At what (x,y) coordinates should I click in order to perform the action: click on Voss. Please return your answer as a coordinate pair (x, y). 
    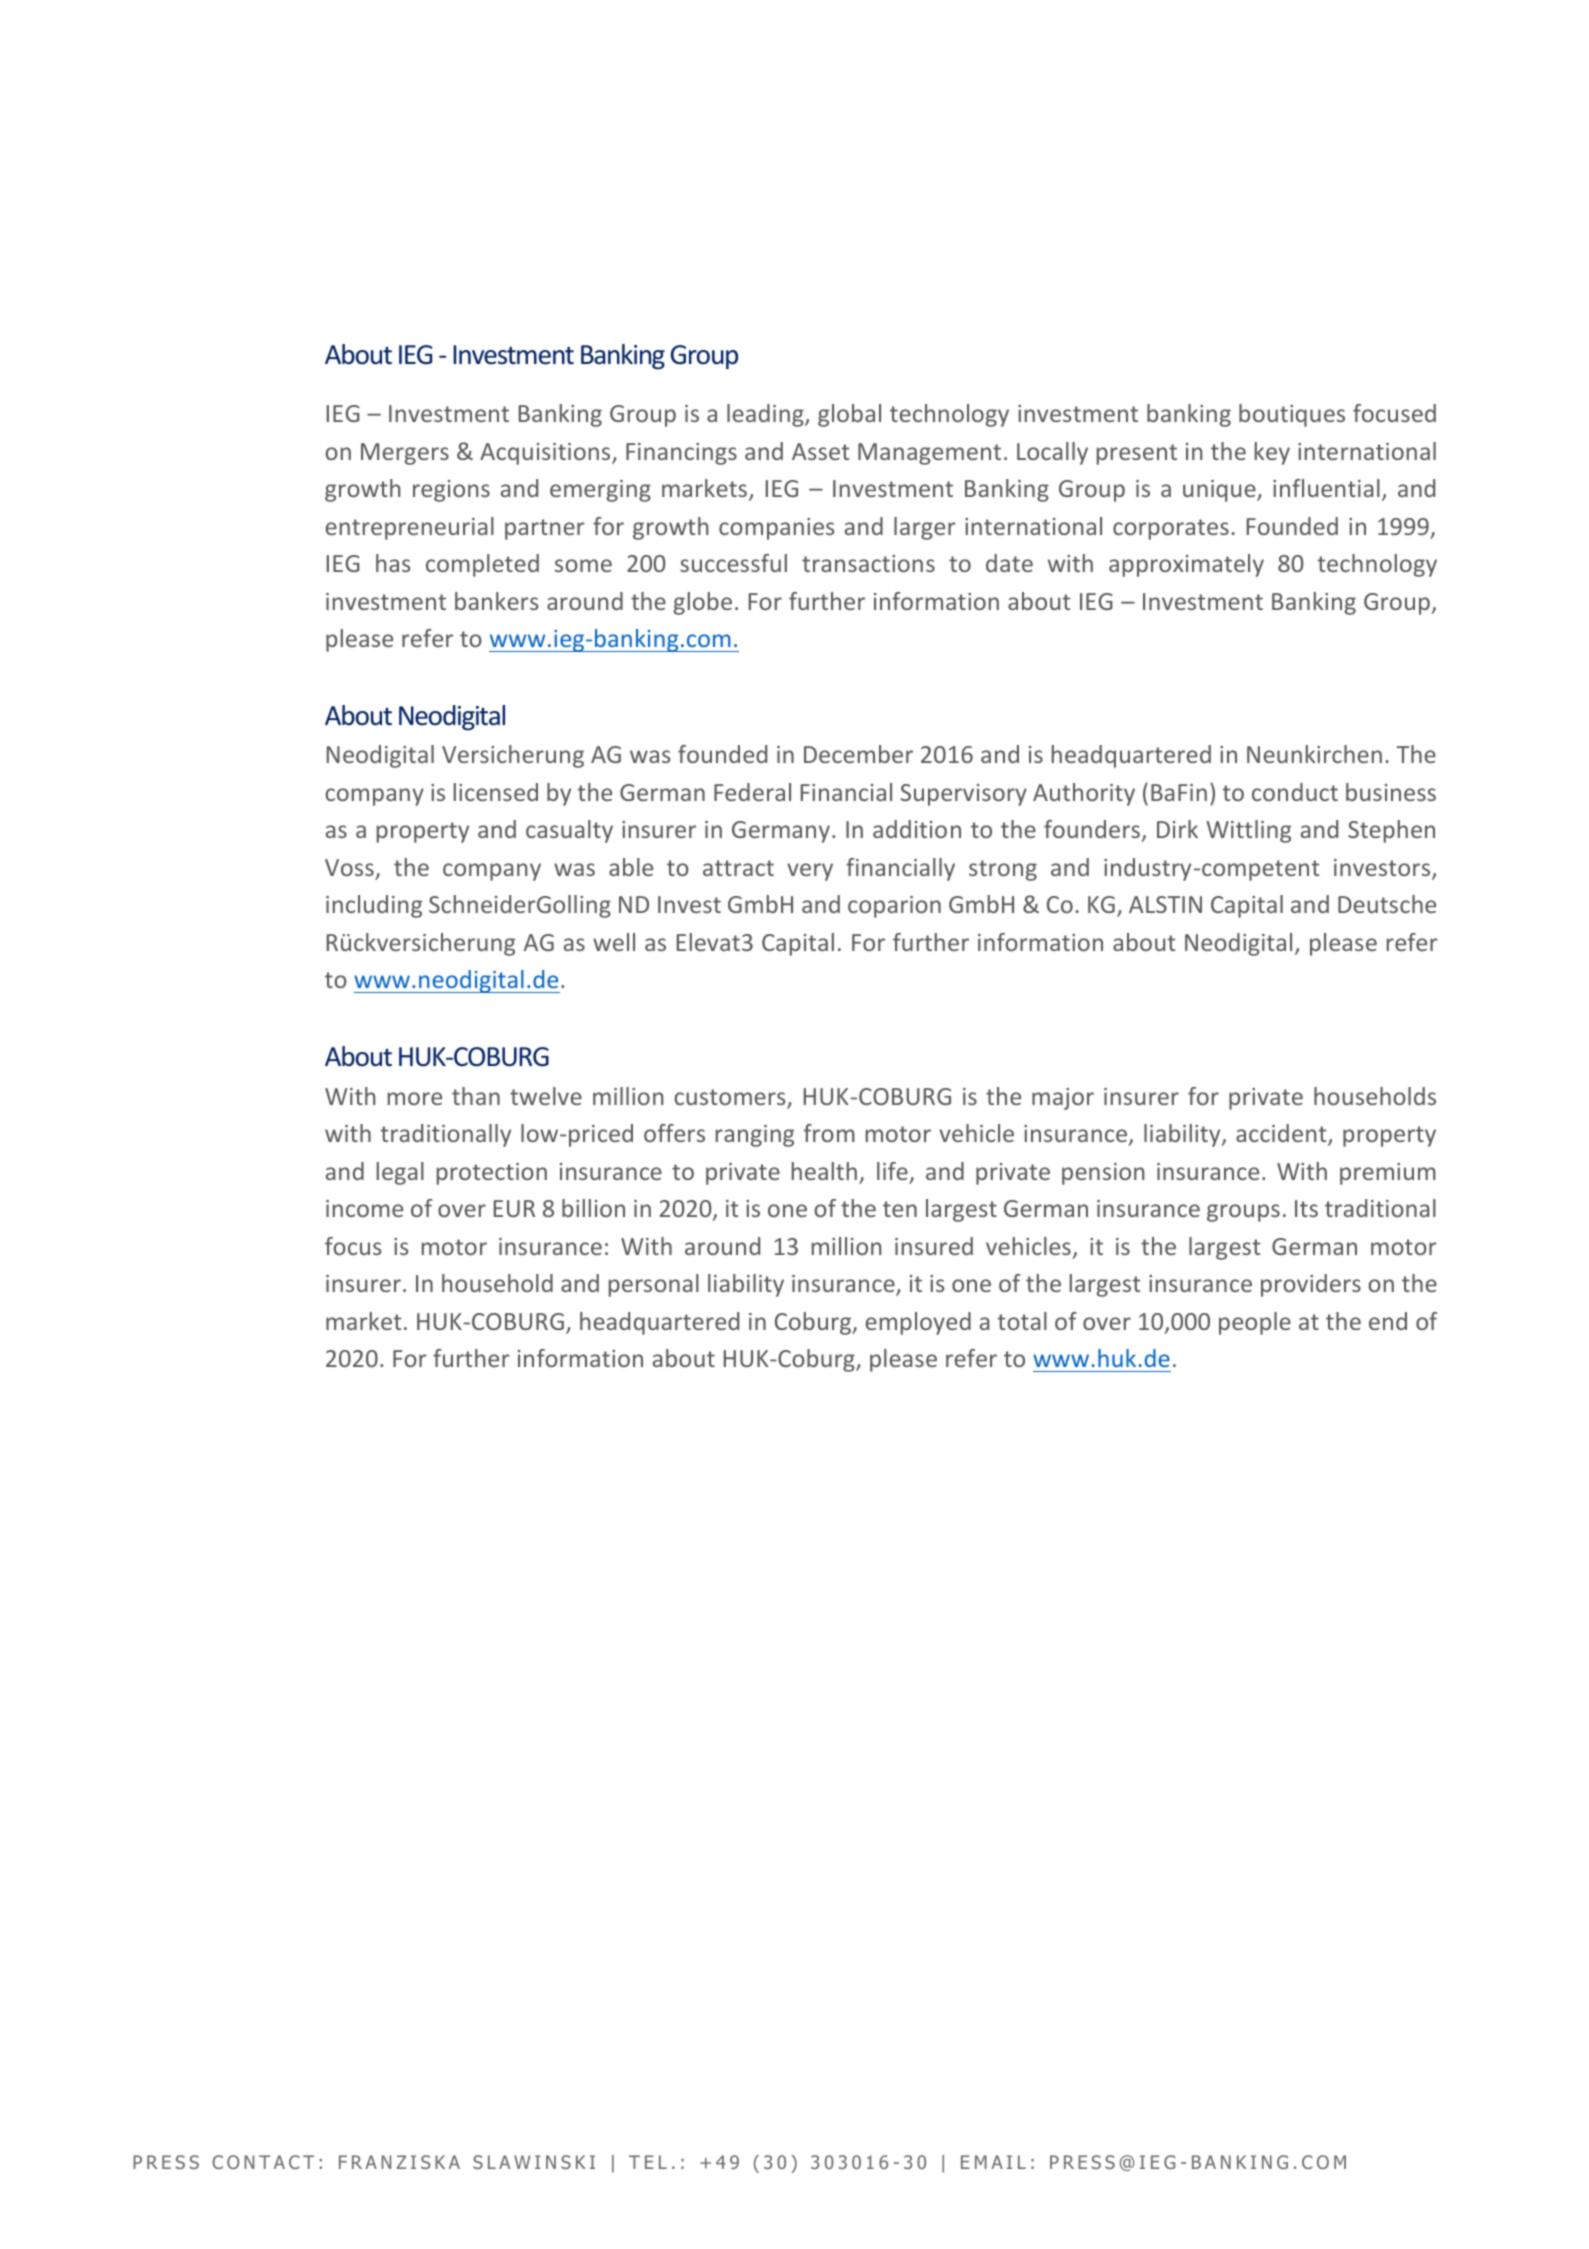
    Looking at the image, I should click on (349, 867).
